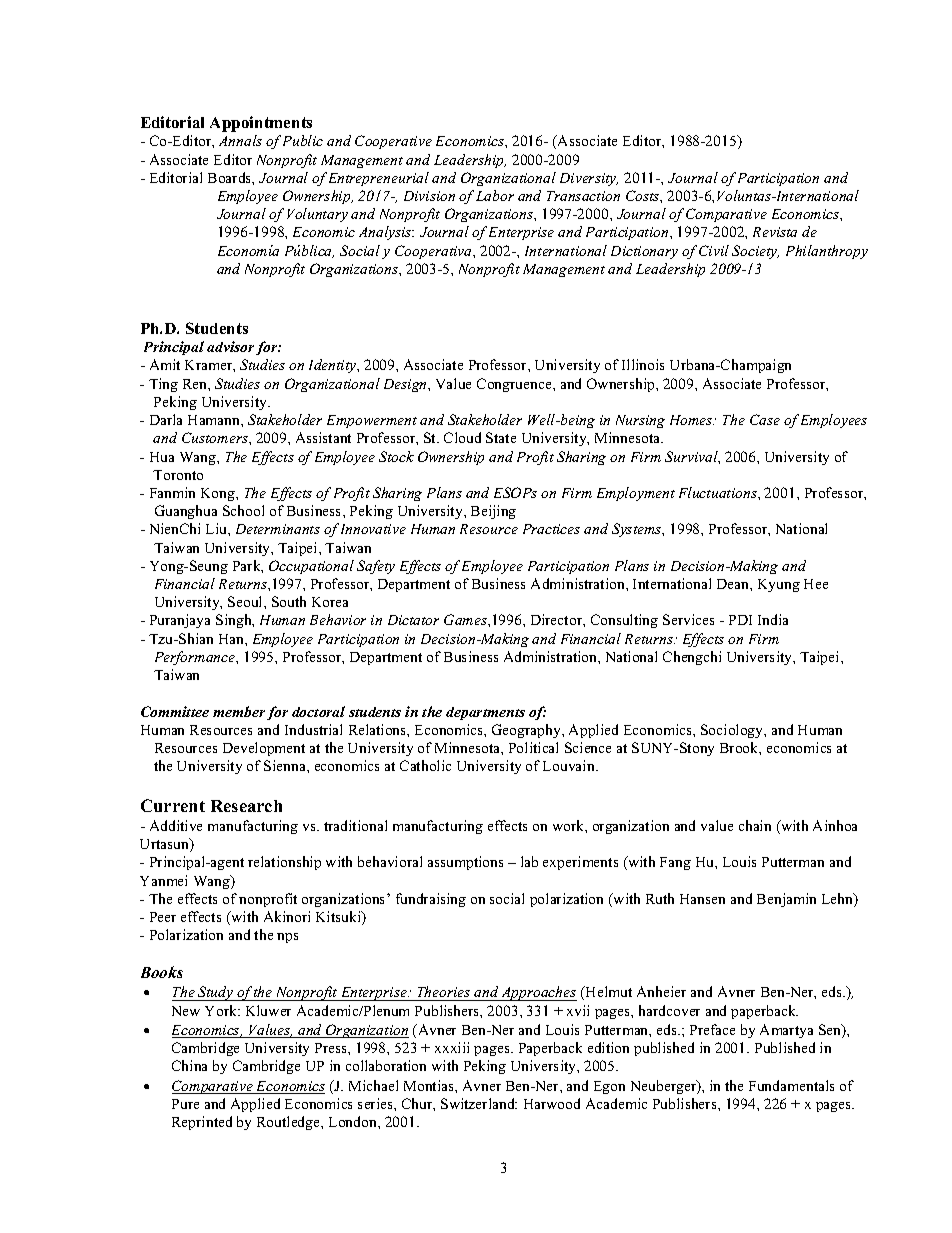  Describe the element at coordinates (240, 140) in the screenshot. I see `Annals` at that location.
